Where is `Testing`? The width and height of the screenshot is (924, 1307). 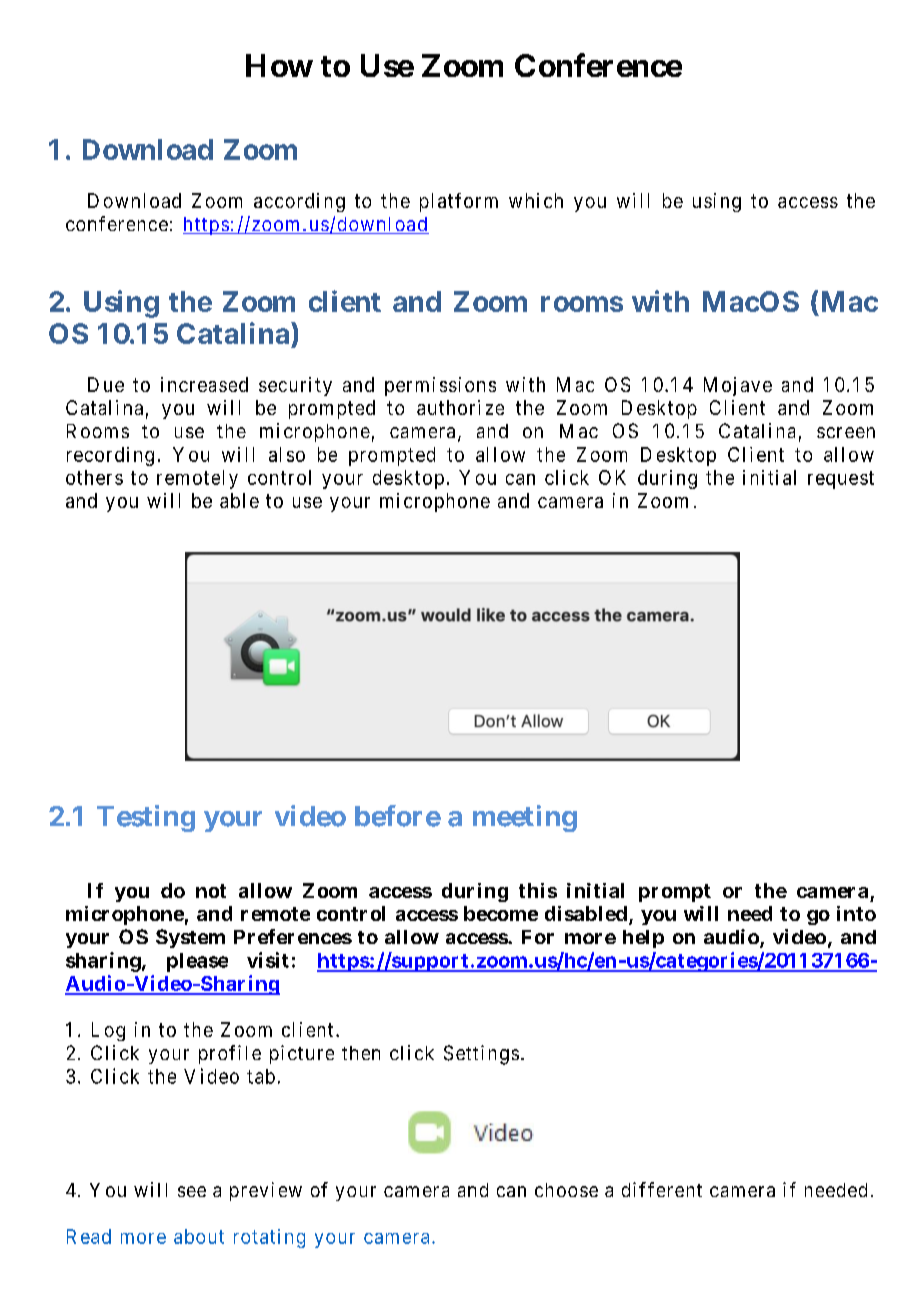
Testing is located at coordinates (146, 818).
